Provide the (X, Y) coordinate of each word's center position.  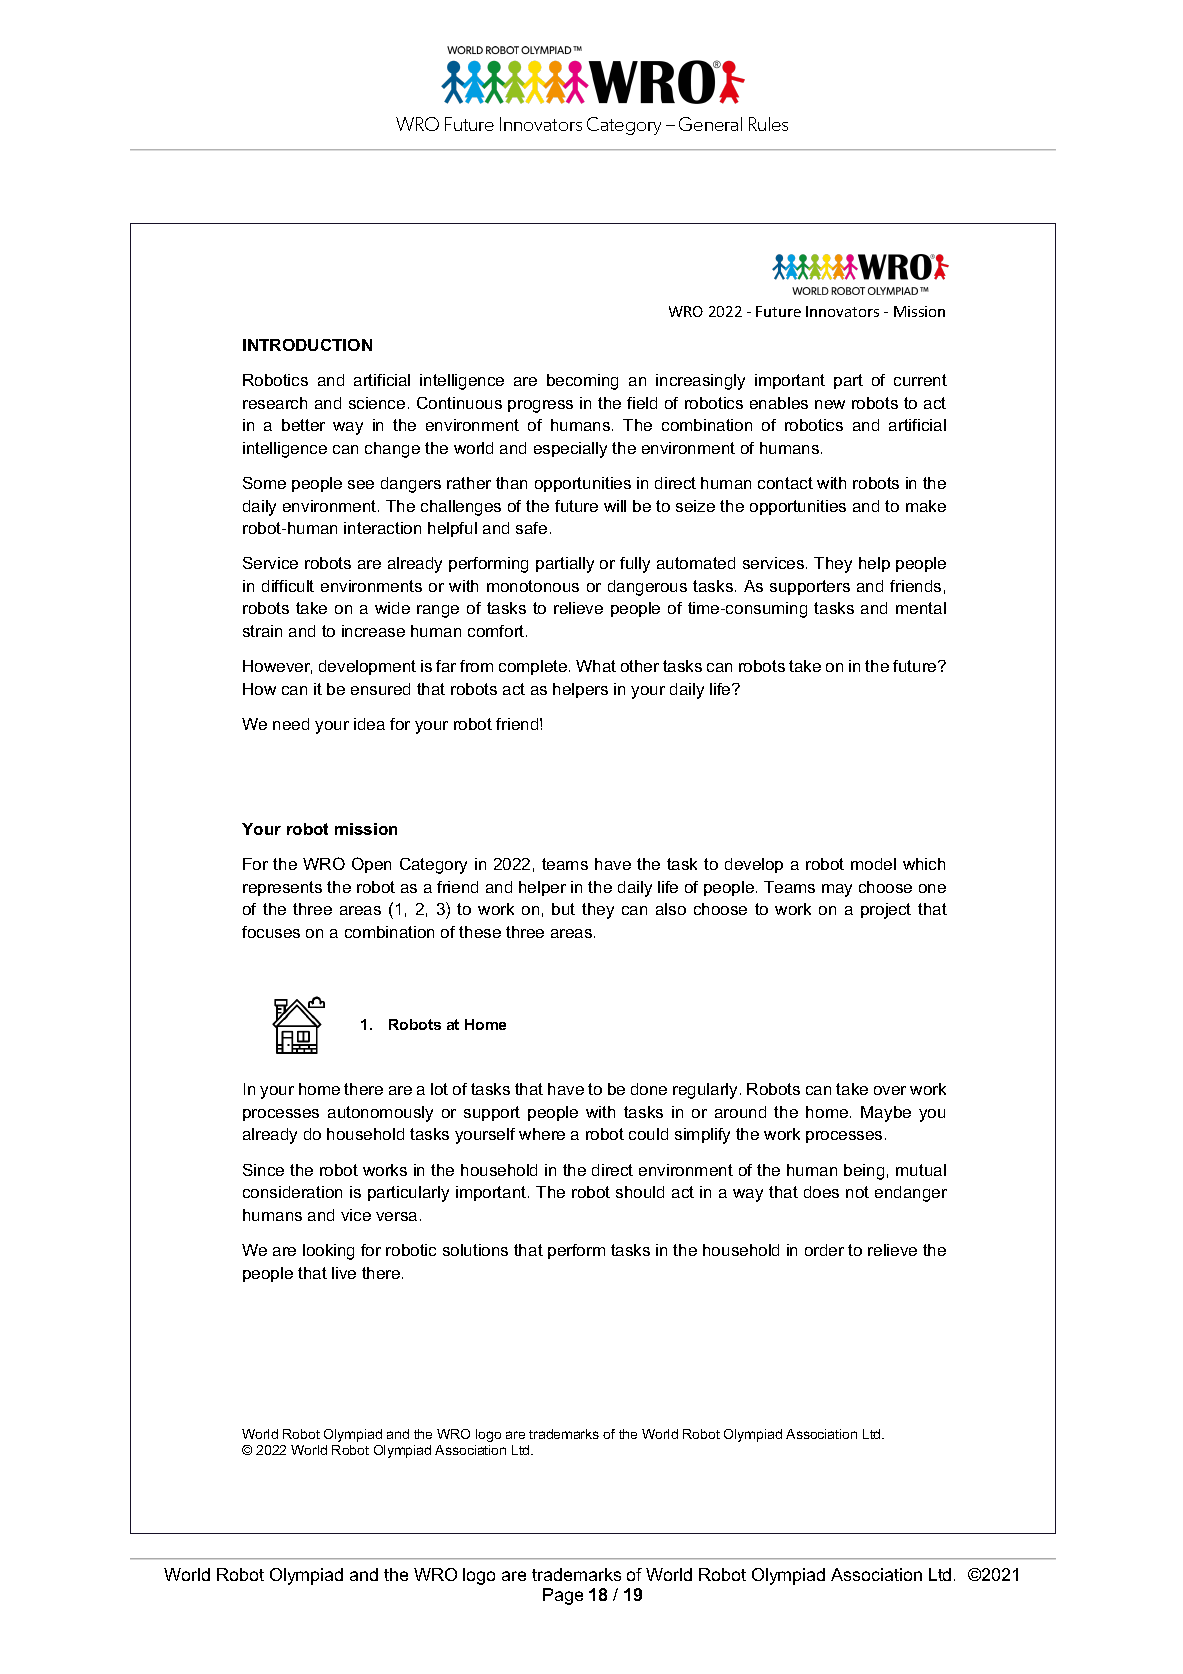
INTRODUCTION (307, 345)
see (361, 484)
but (563, 909)
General (710, 124)
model (873, 864)
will (615, 506)
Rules (768, 124)
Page (563, 1596)
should (640, 1192)
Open (371, 865)
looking (328, 1252)
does (821, 1192)
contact (785, 483)
